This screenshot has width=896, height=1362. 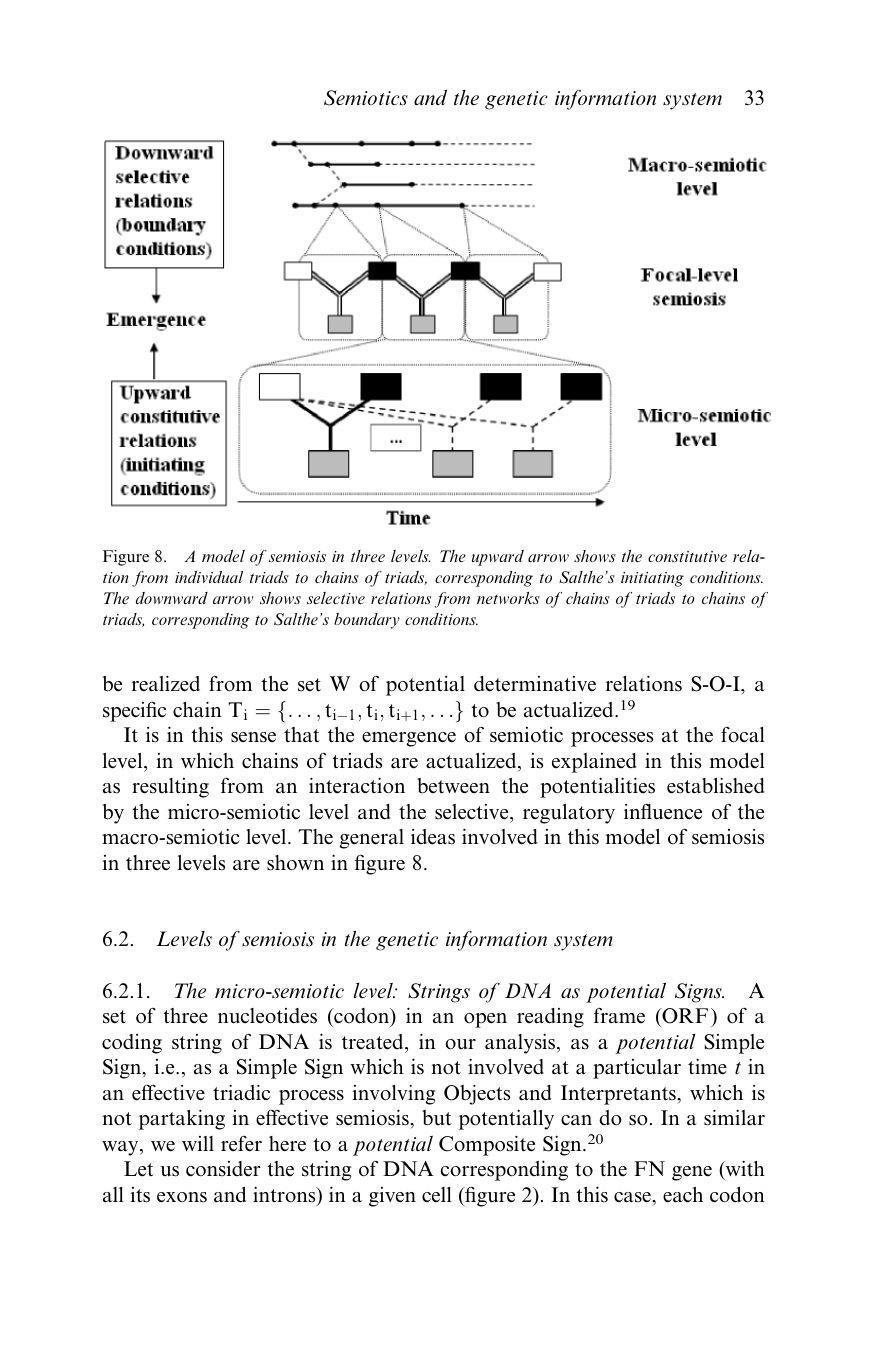 What do you see at coordinates (437, 1194) in the screenshot?
I see `cell` at bounding box center [437, 1194].
